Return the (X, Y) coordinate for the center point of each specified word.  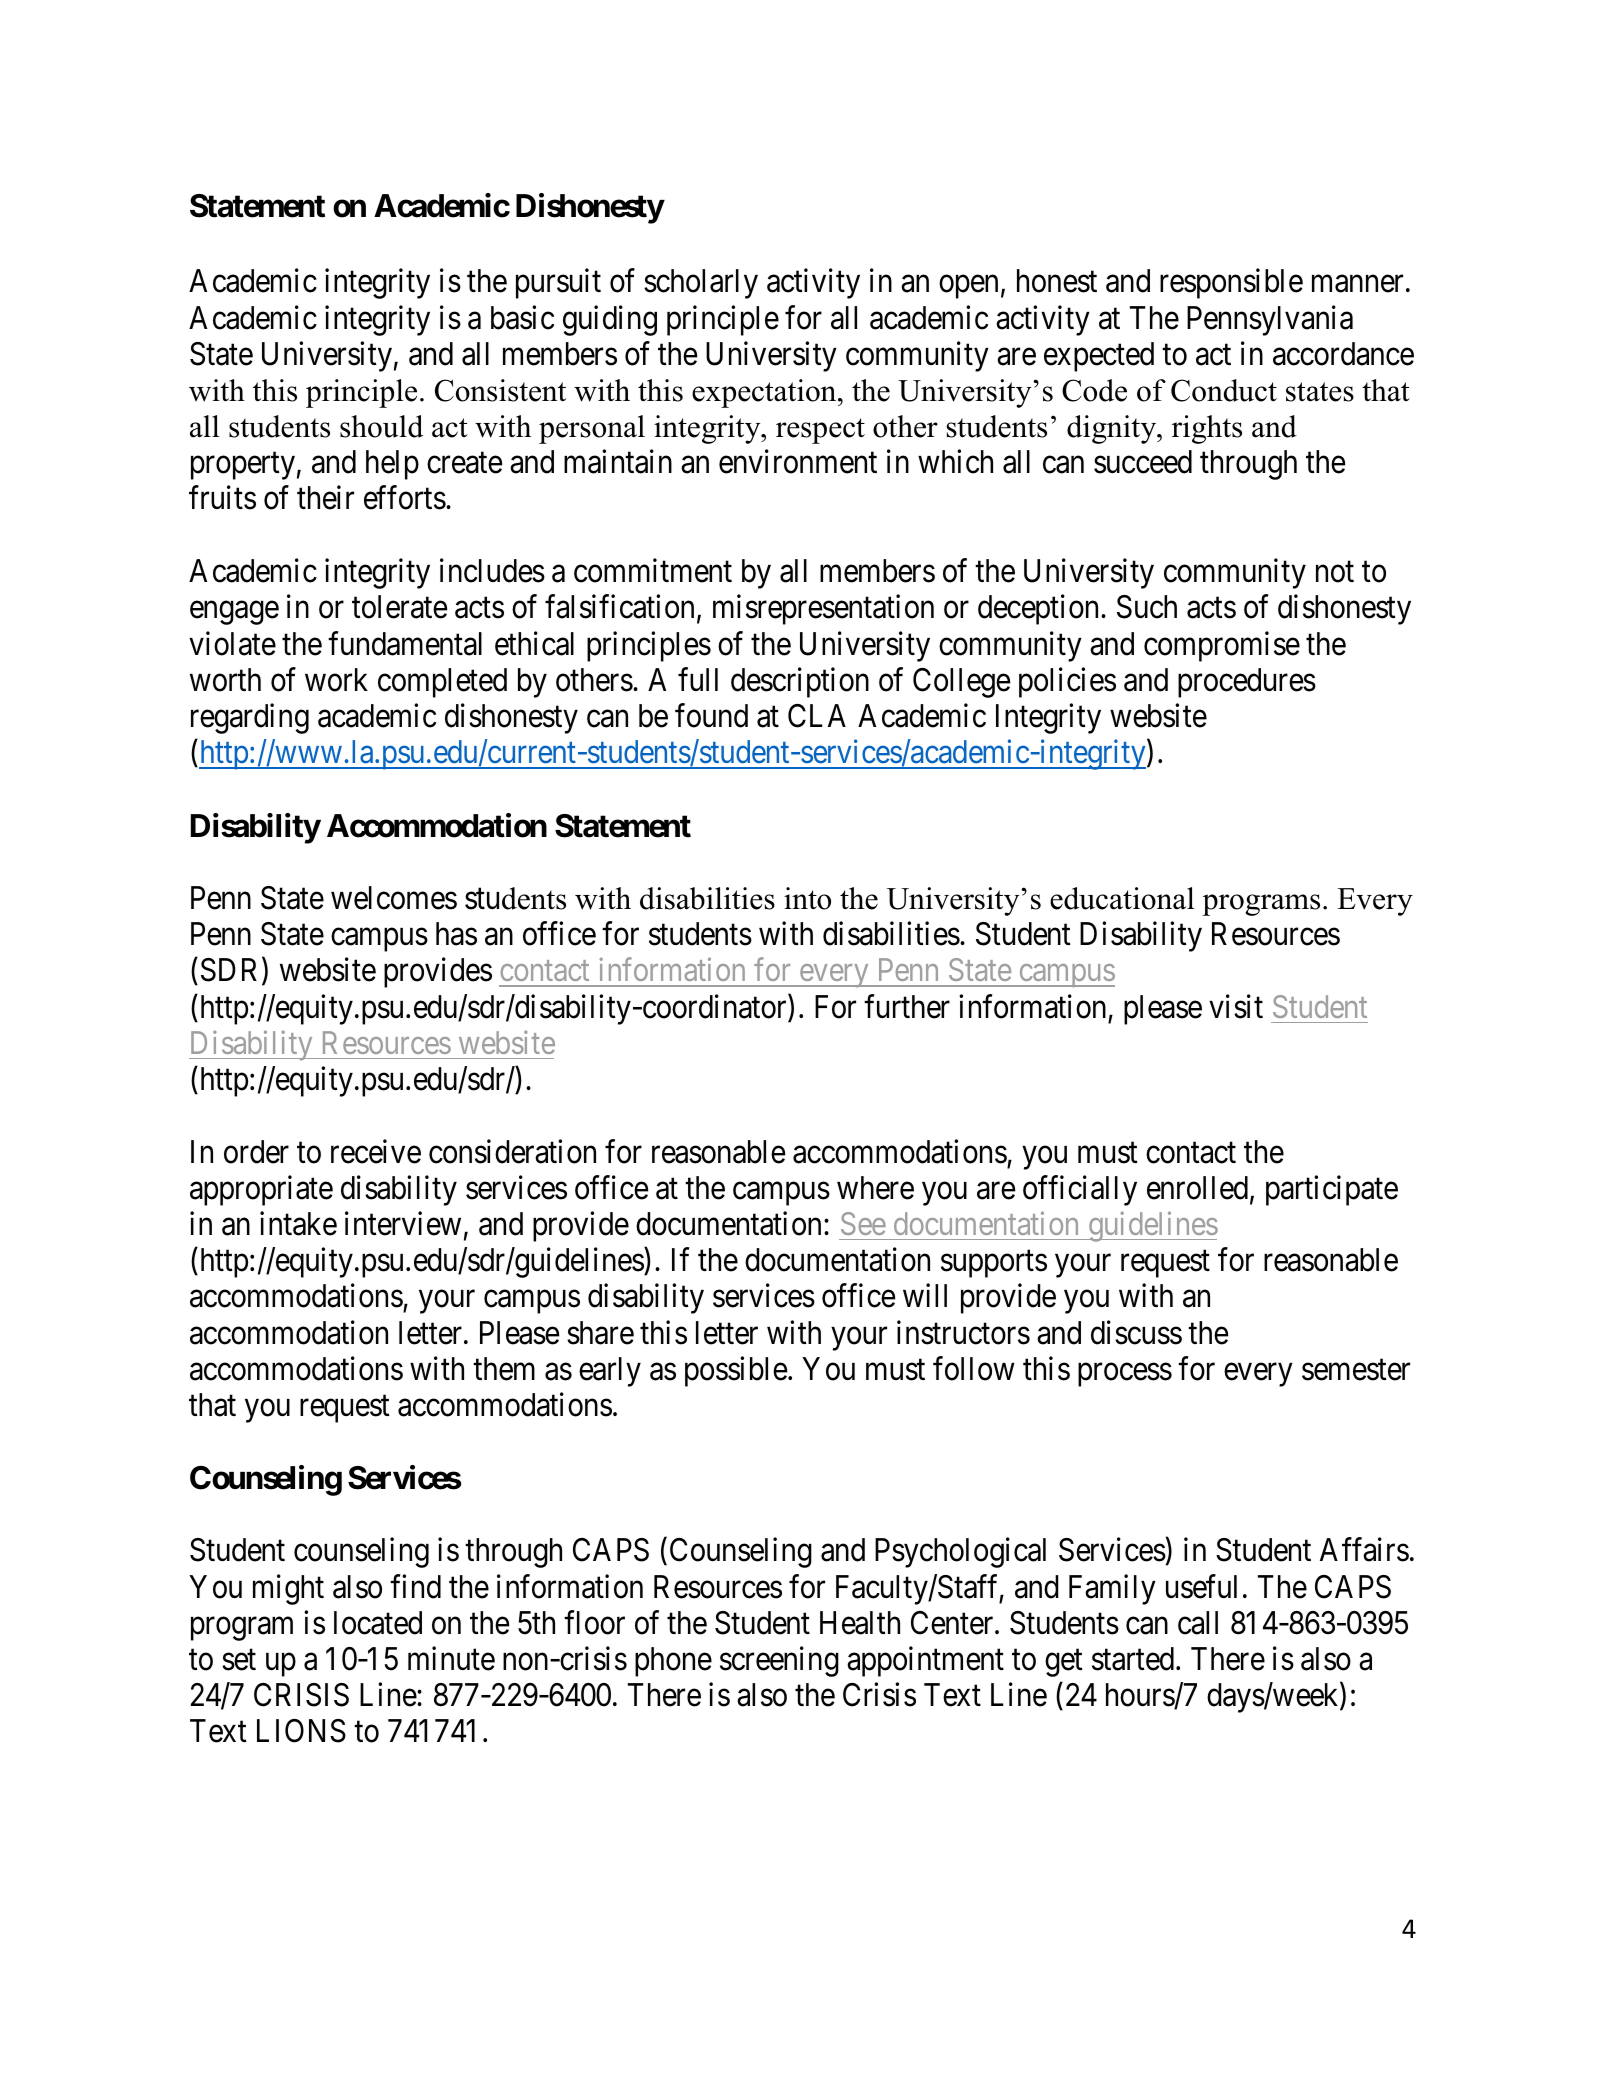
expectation (765, 393)
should (381, 426)
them (504, 1369)
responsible (1231, 284)
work (336, 680)
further (907, 1006)
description (800, 682)
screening (779, 1662)
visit (1236, 1006)
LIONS (301, 1731)
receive (376, 1151)
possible (736, 1371)
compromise (1222, 646)
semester (1356, 1370)
